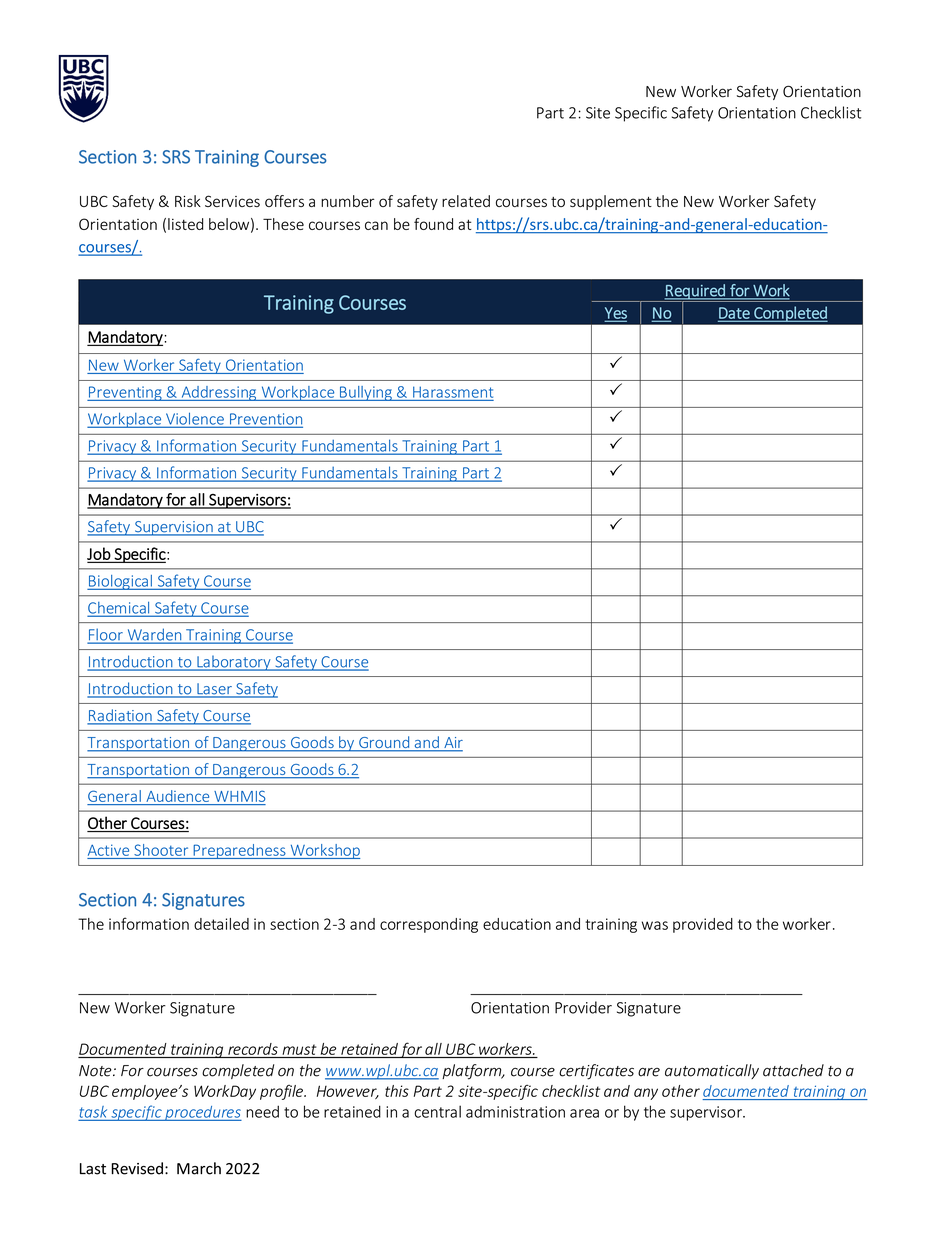 The height and width of the screenshot is (1233, 952). Describe the element at coordinates (202, 1113) in the screenshot. I see `procedures` at that location.
